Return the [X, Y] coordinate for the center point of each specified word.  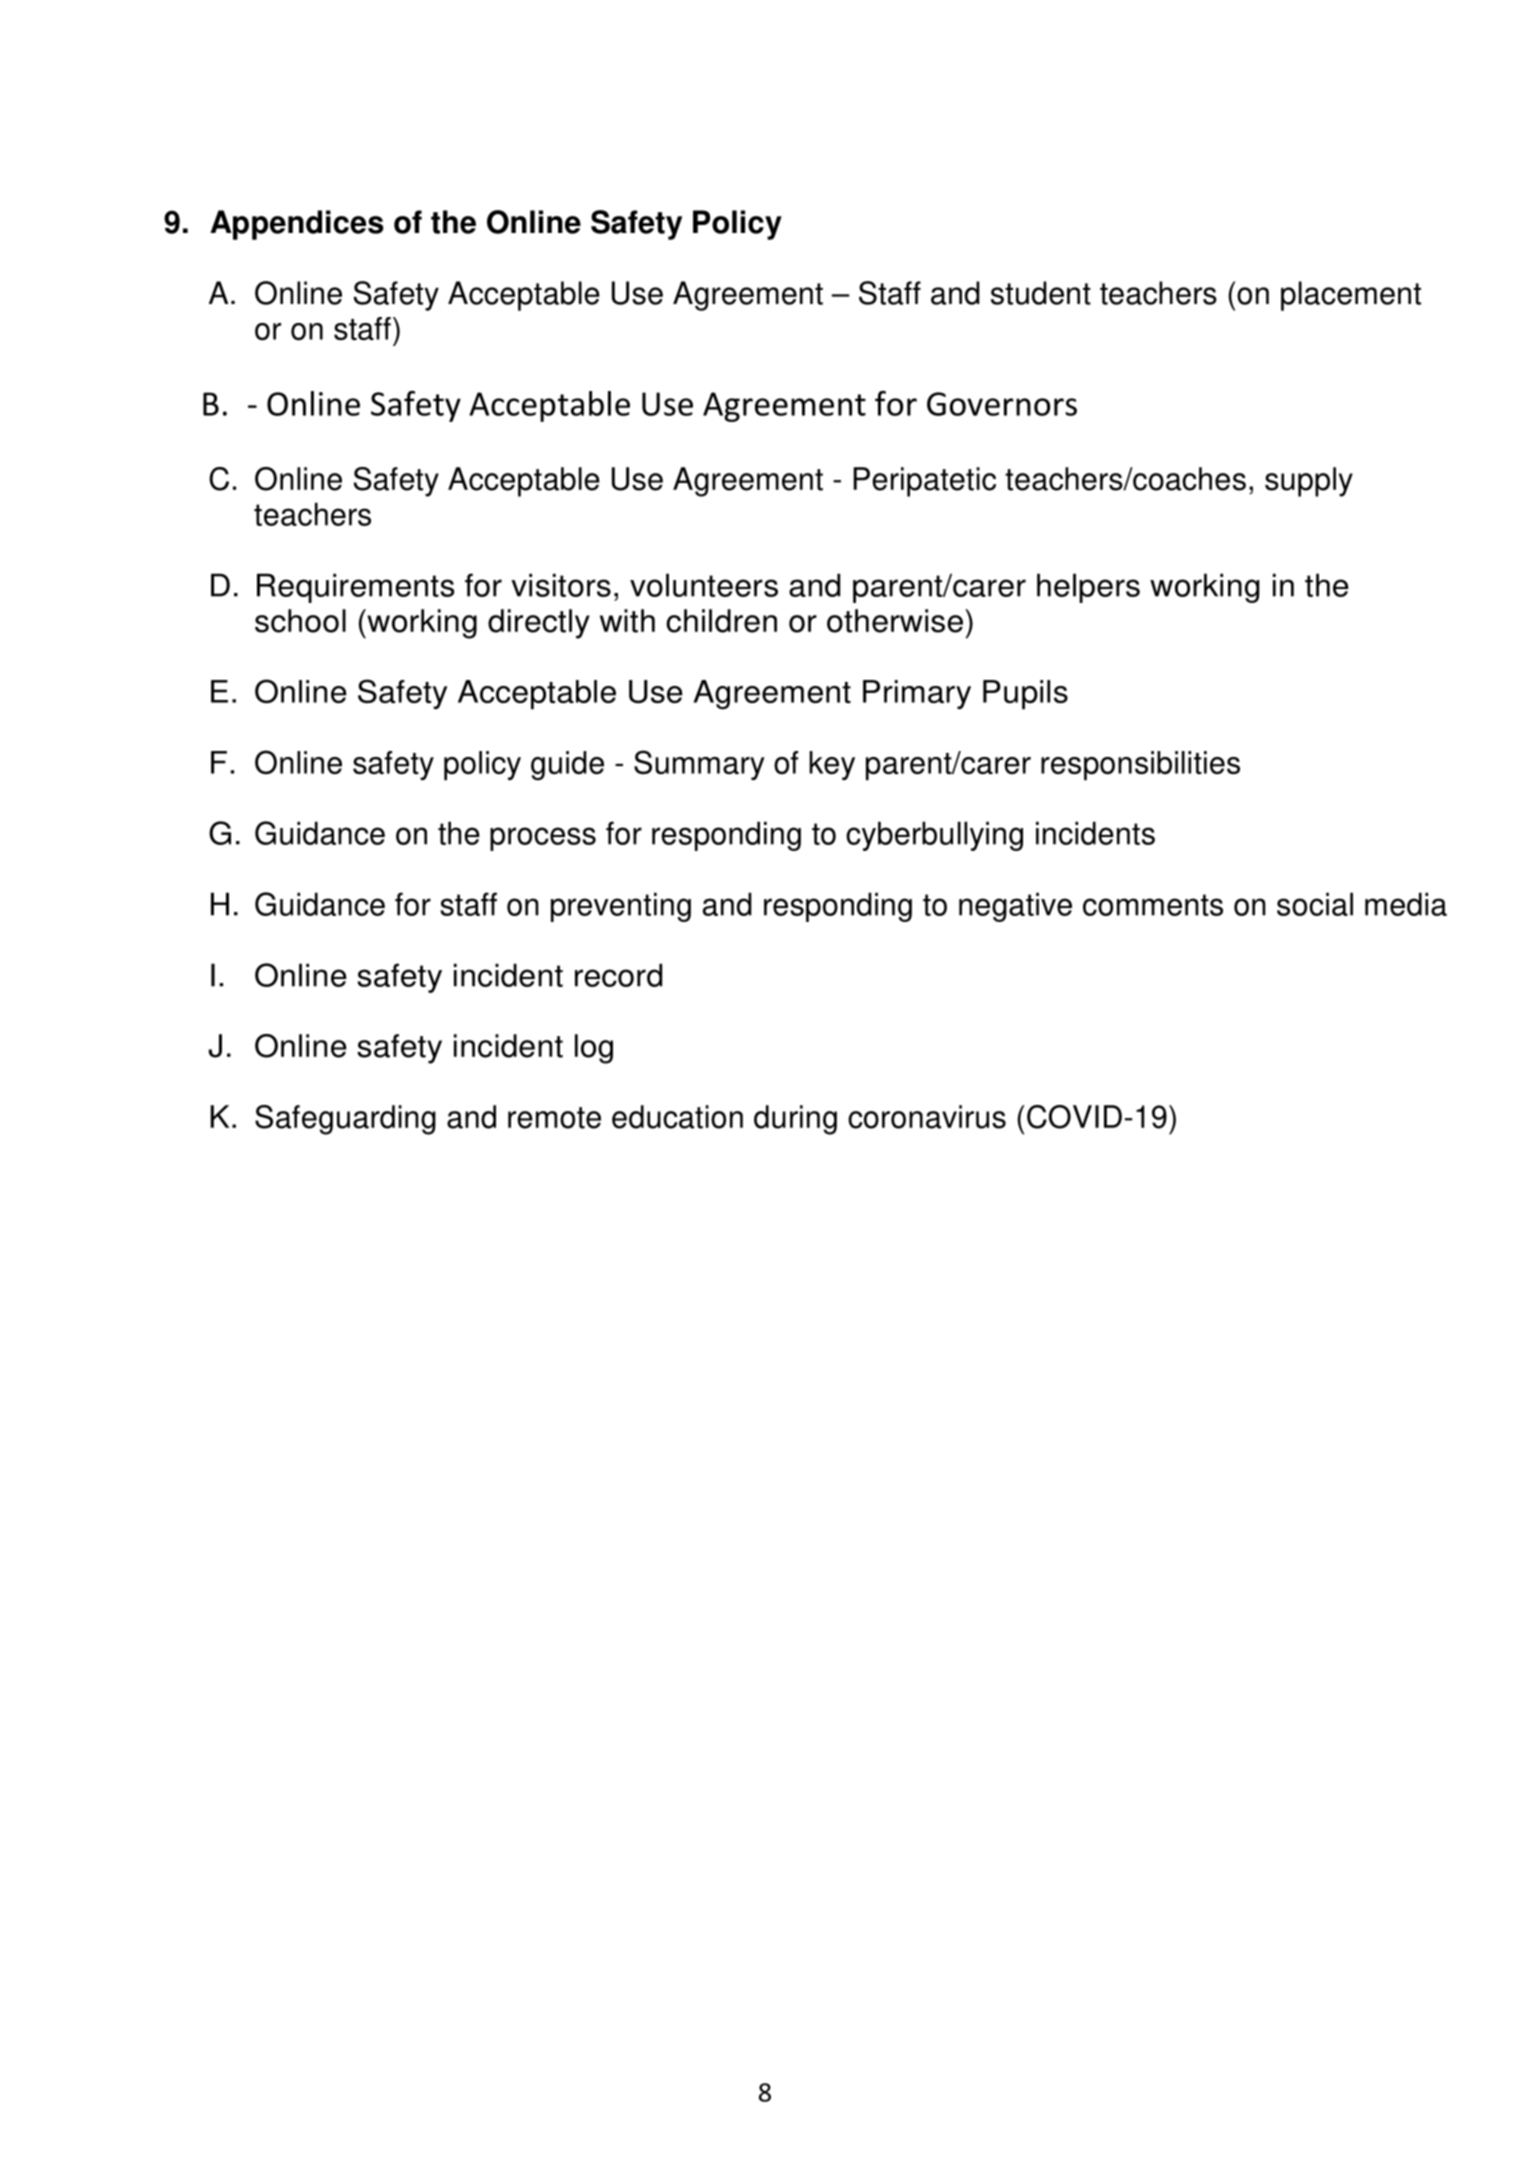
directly [539, 624]
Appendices [297, 225]
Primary [917, 694]
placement [1351, 296]
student [1041, 293]
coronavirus [927, 1117]
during [795, 1120]
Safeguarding [345, 1120]
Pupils [1025, 695]
